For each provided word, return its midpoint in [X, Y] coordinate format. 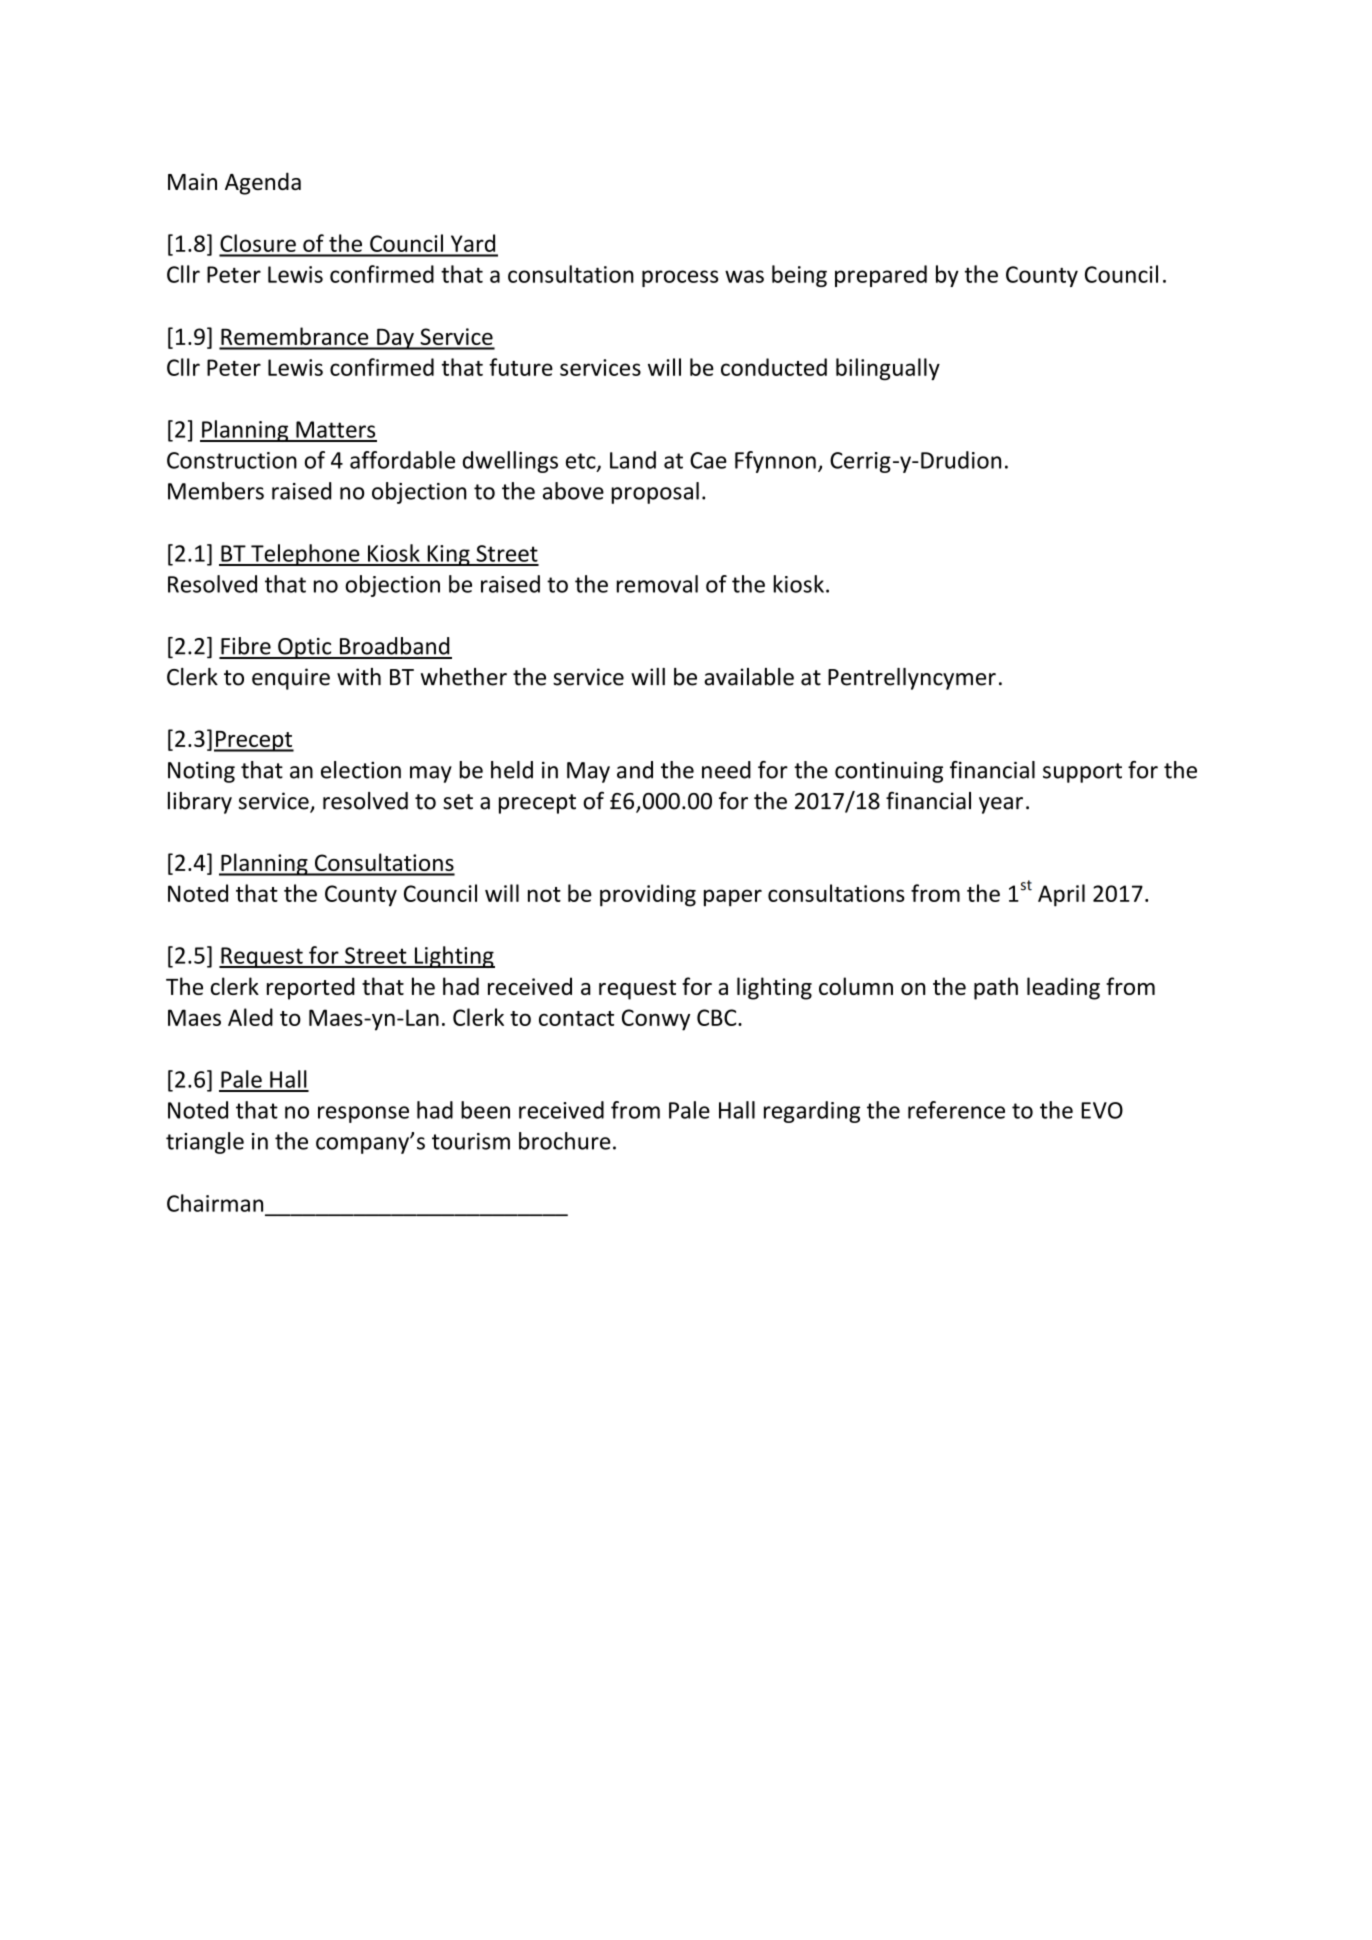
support [1082, 773]
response [363, 1114]
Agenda [263, 183]
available [749, 677]
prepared [881, 276]
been [485, 1110]
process [680, 278]
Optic [305, 648]
